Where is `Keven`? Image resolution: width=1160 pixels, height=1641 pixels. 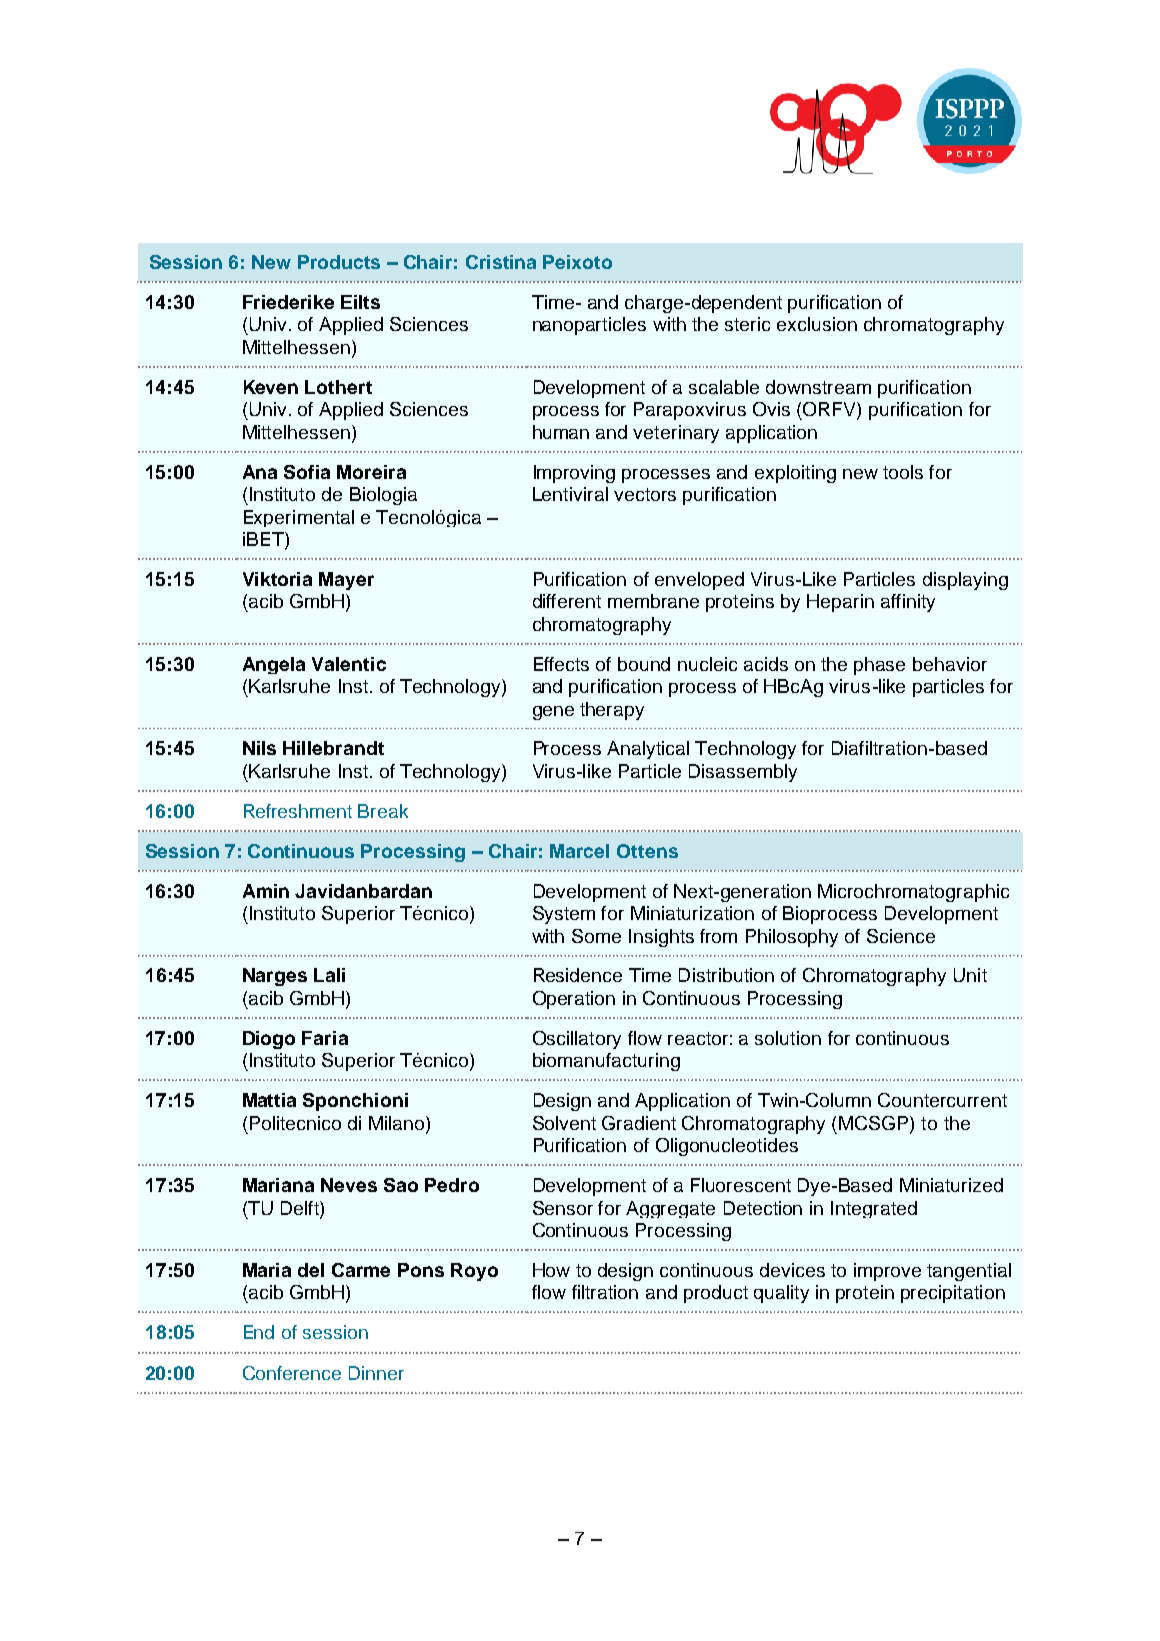 Keven is located at coordinates (271, 387).
